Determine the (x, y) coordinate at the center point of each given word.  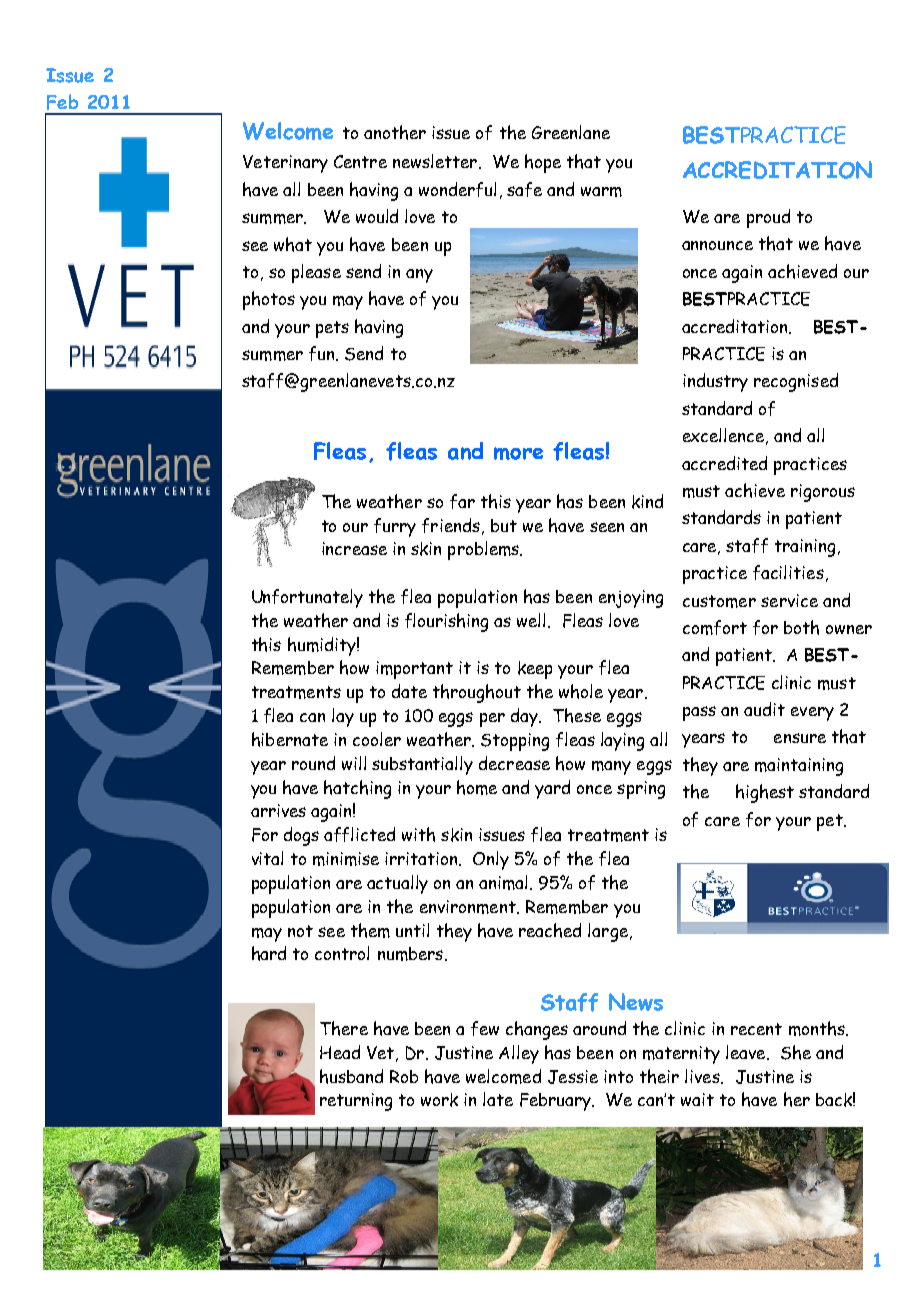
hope (543, 163)
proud (768, 218)
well (533, 620)
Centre (360, 161)
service (789, 600)
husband (351, 1076)
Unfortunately (307, 598)
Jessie (573, 1077)
